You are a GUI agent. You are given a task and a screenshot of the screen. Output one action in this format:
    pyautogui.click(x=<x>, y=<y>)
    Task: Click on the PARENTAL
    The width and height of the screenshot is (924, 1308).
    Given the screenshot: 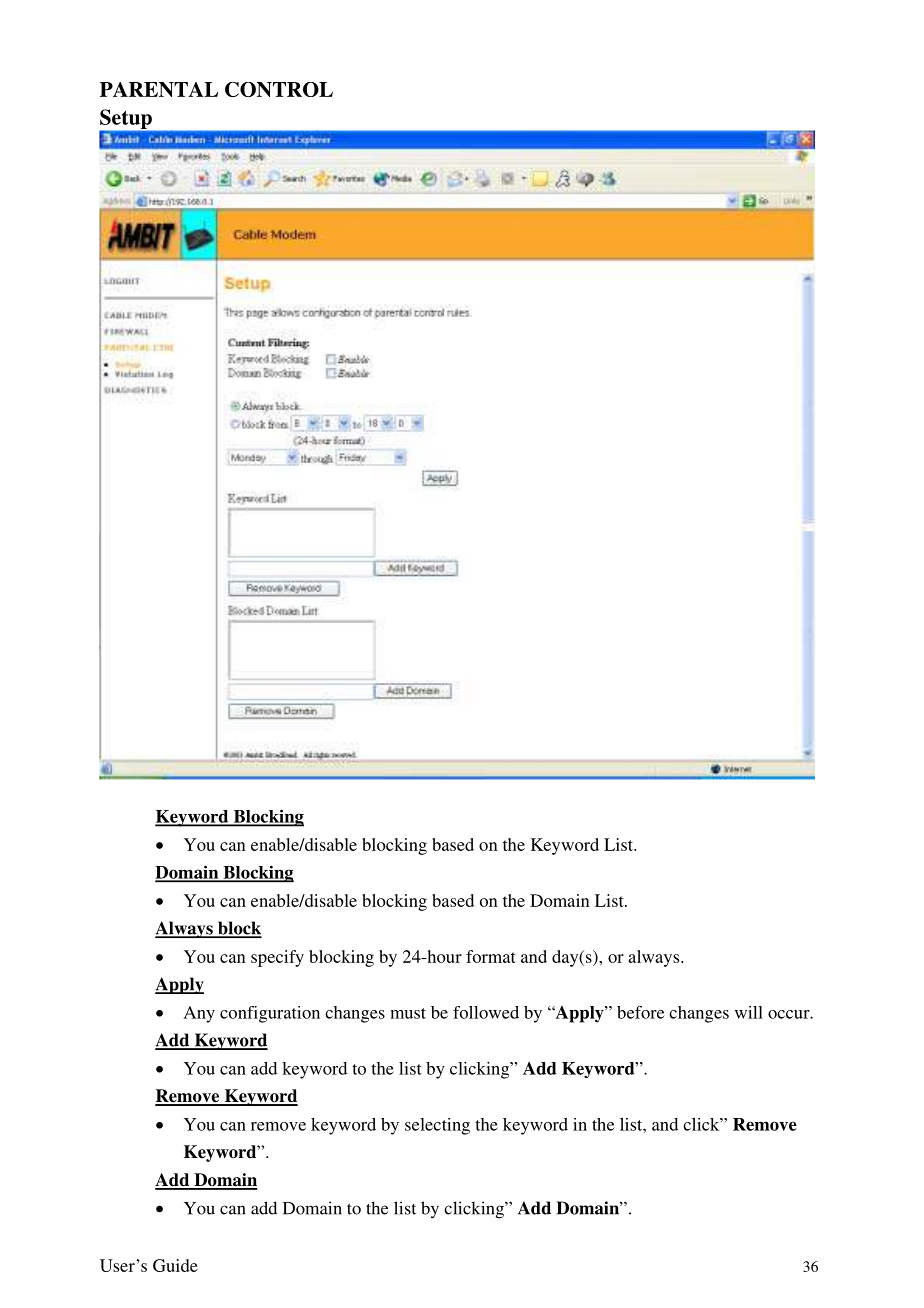 What is the action you would take?
    pyautogui.click(x=159, y=89)
